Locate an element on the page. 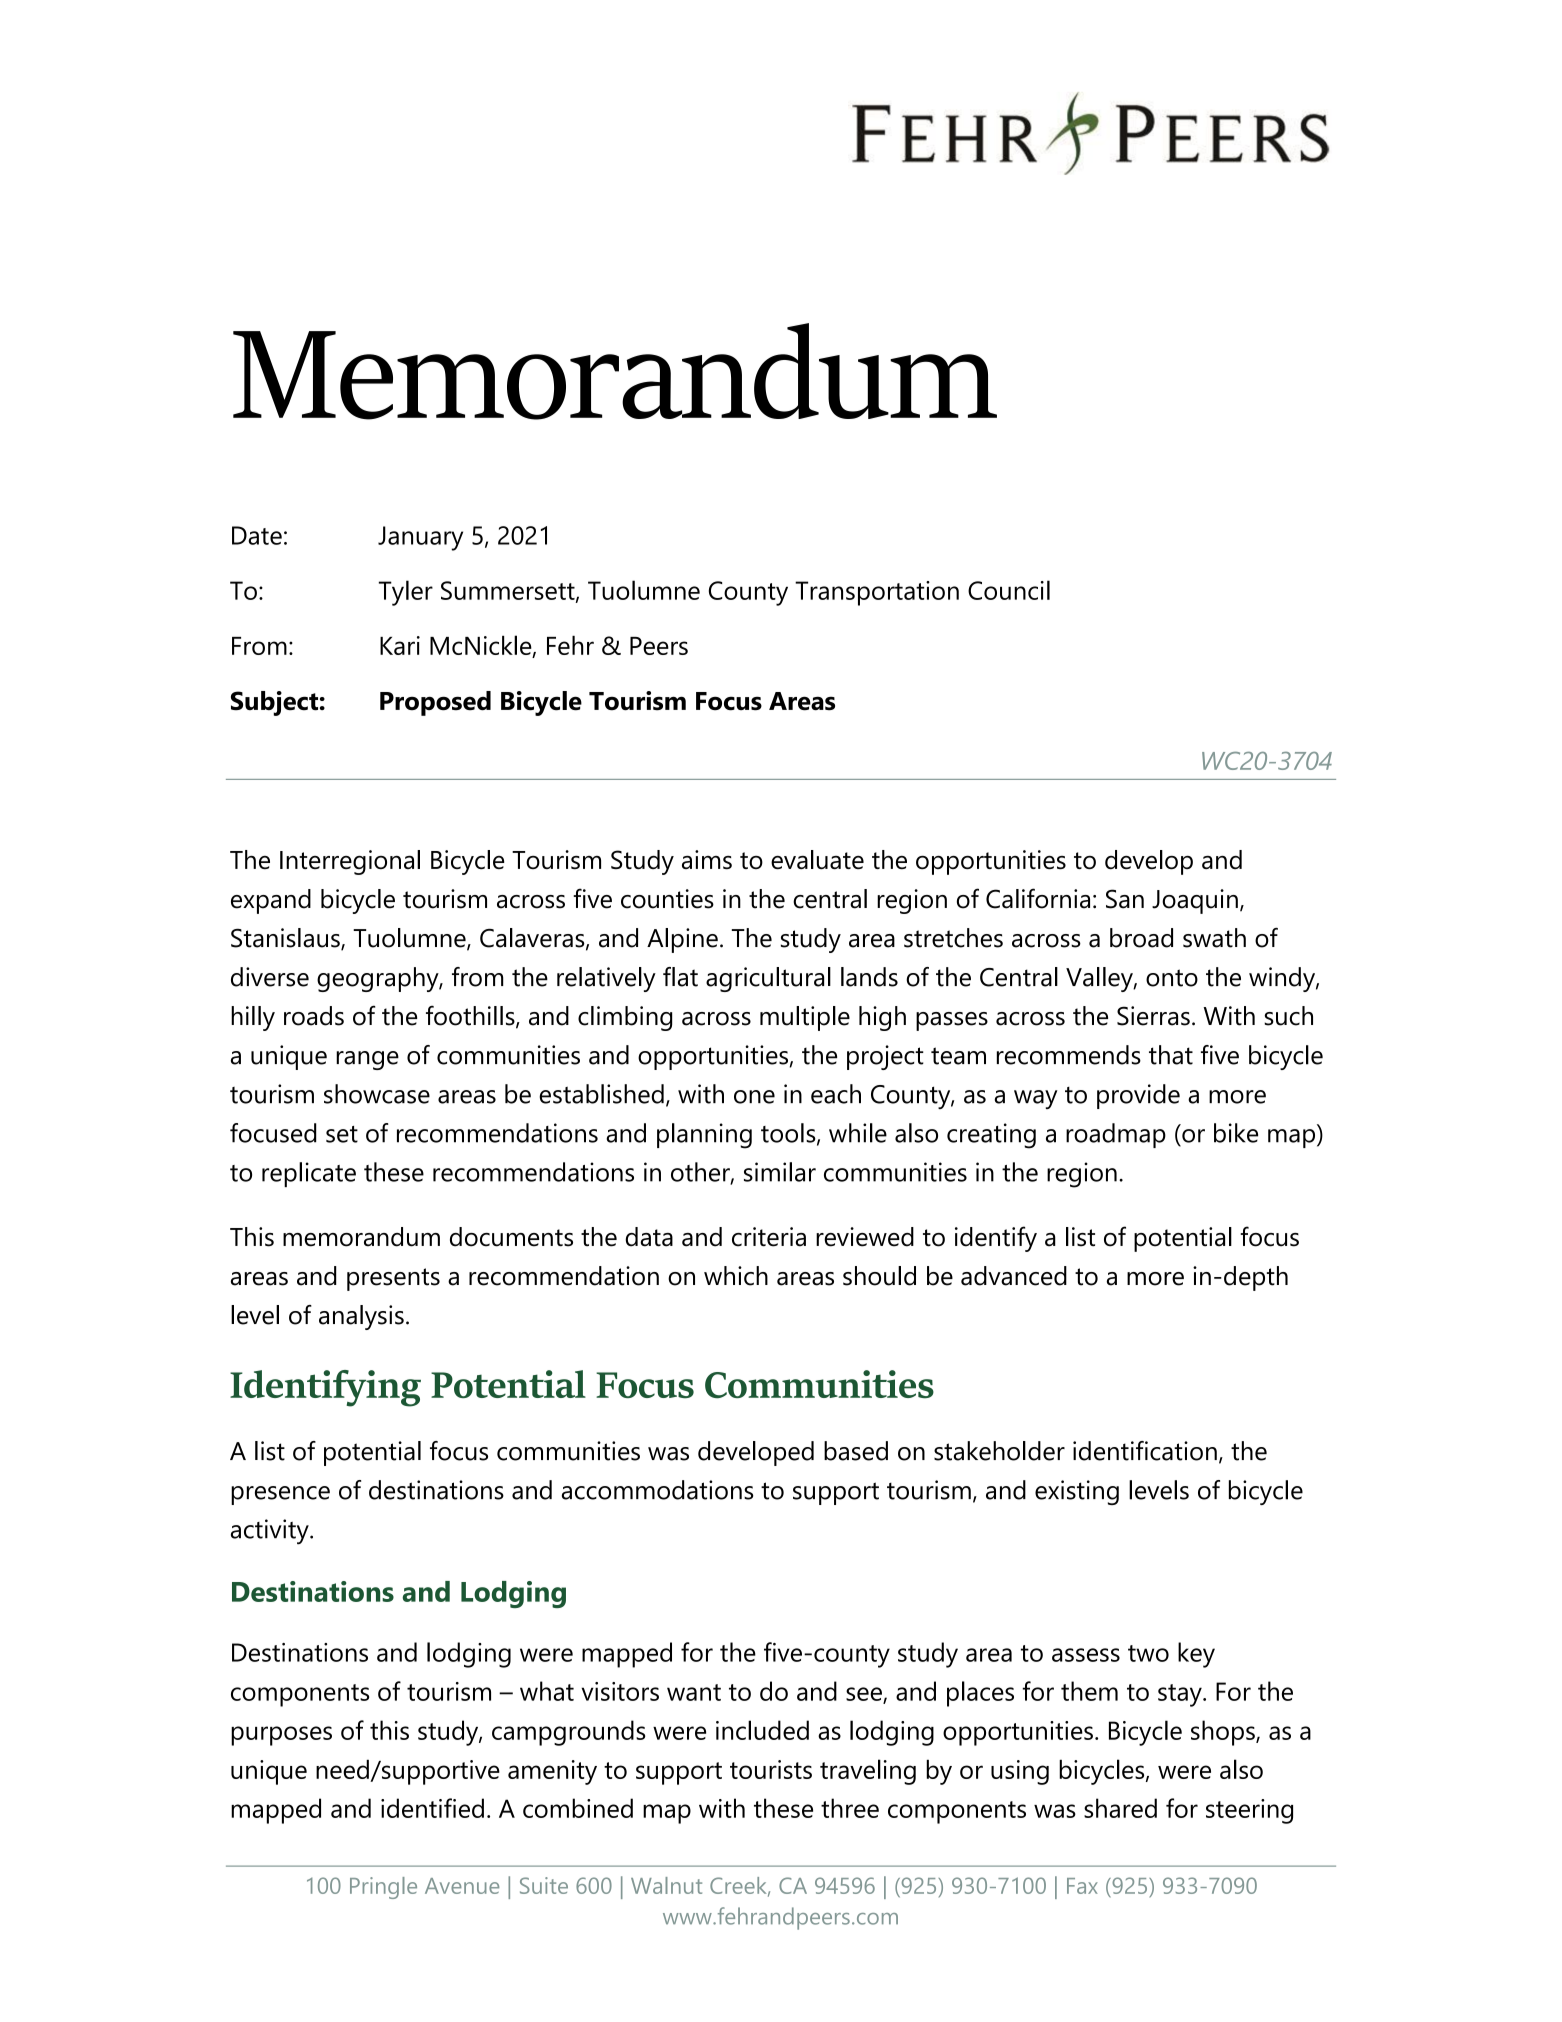 This page has height=2022, width=1562. Sierras is located at coordinates (1153, 1016).
